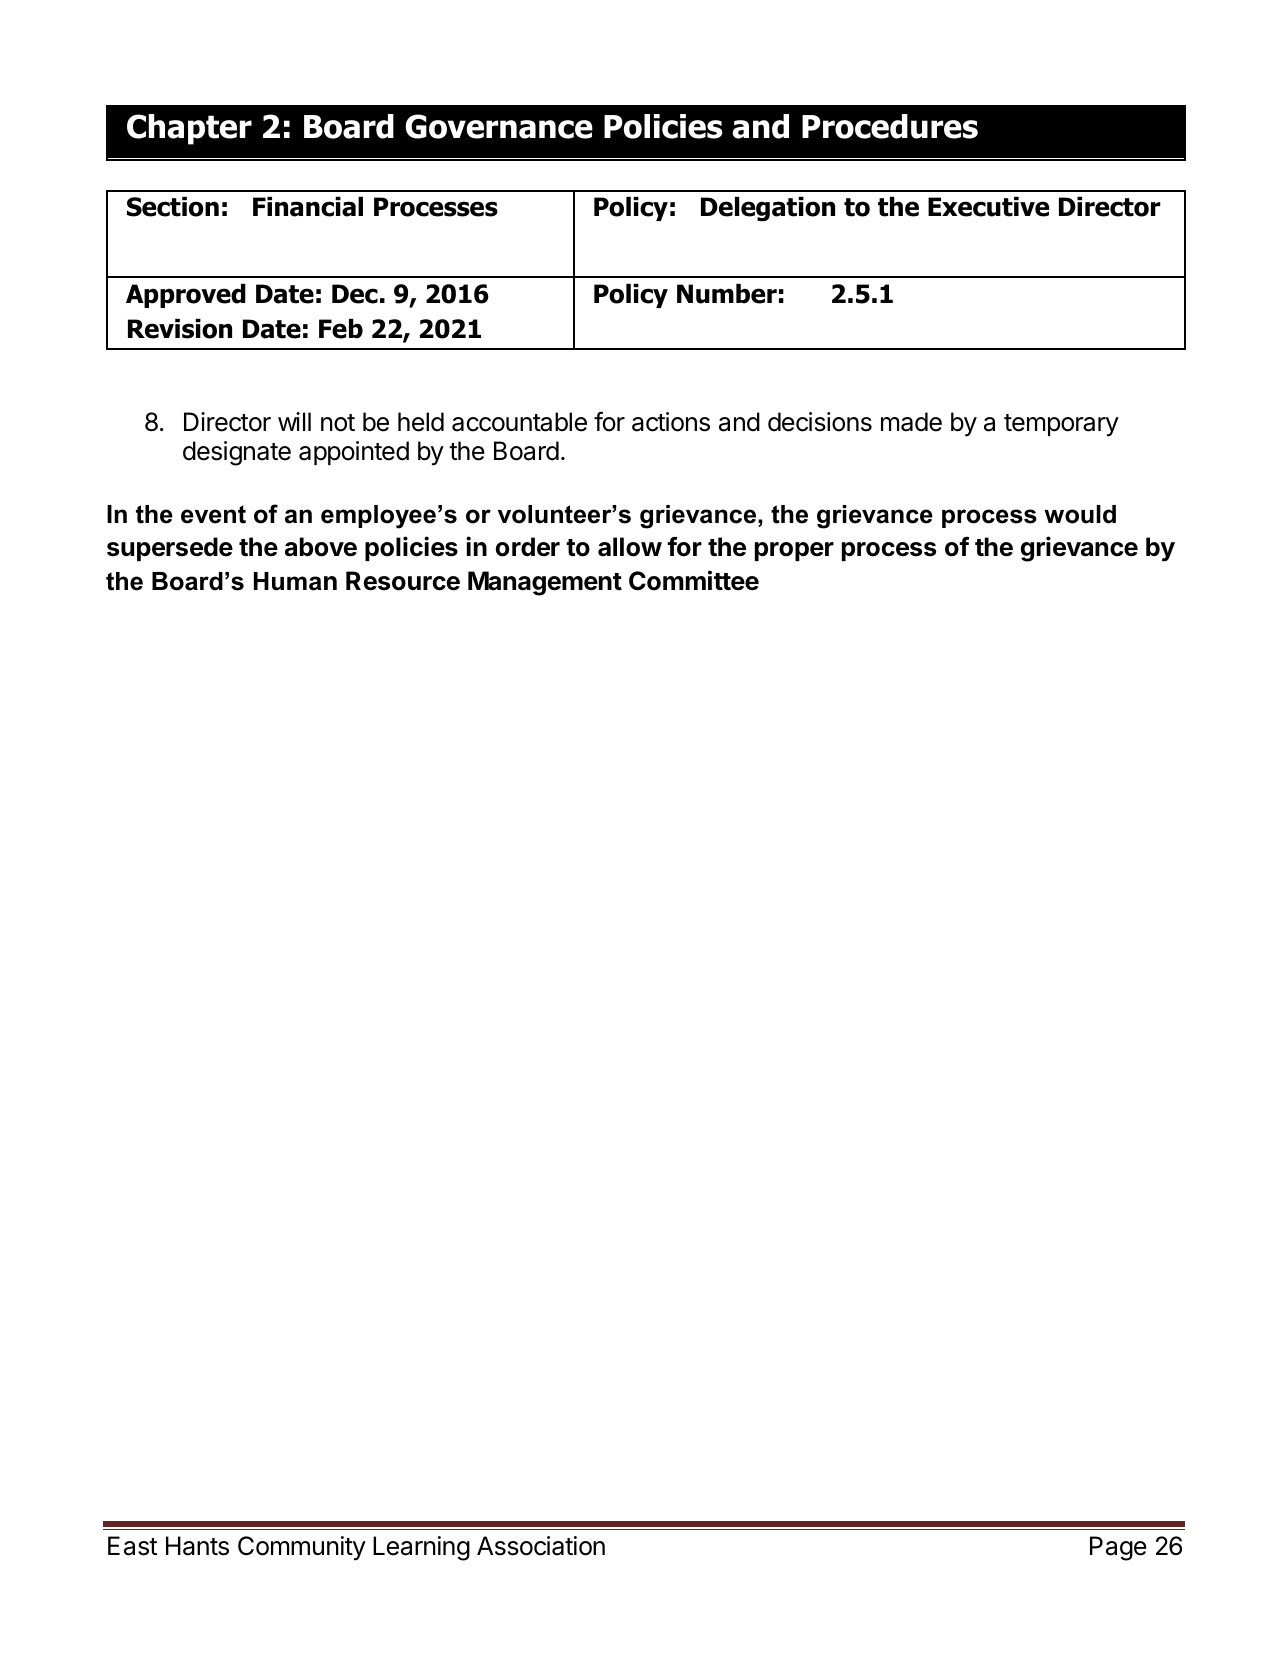 The width and height of the document is (1288, 1666). Describe the element at coordinates (988, 207) in the document. I see `Executive` at that location.
